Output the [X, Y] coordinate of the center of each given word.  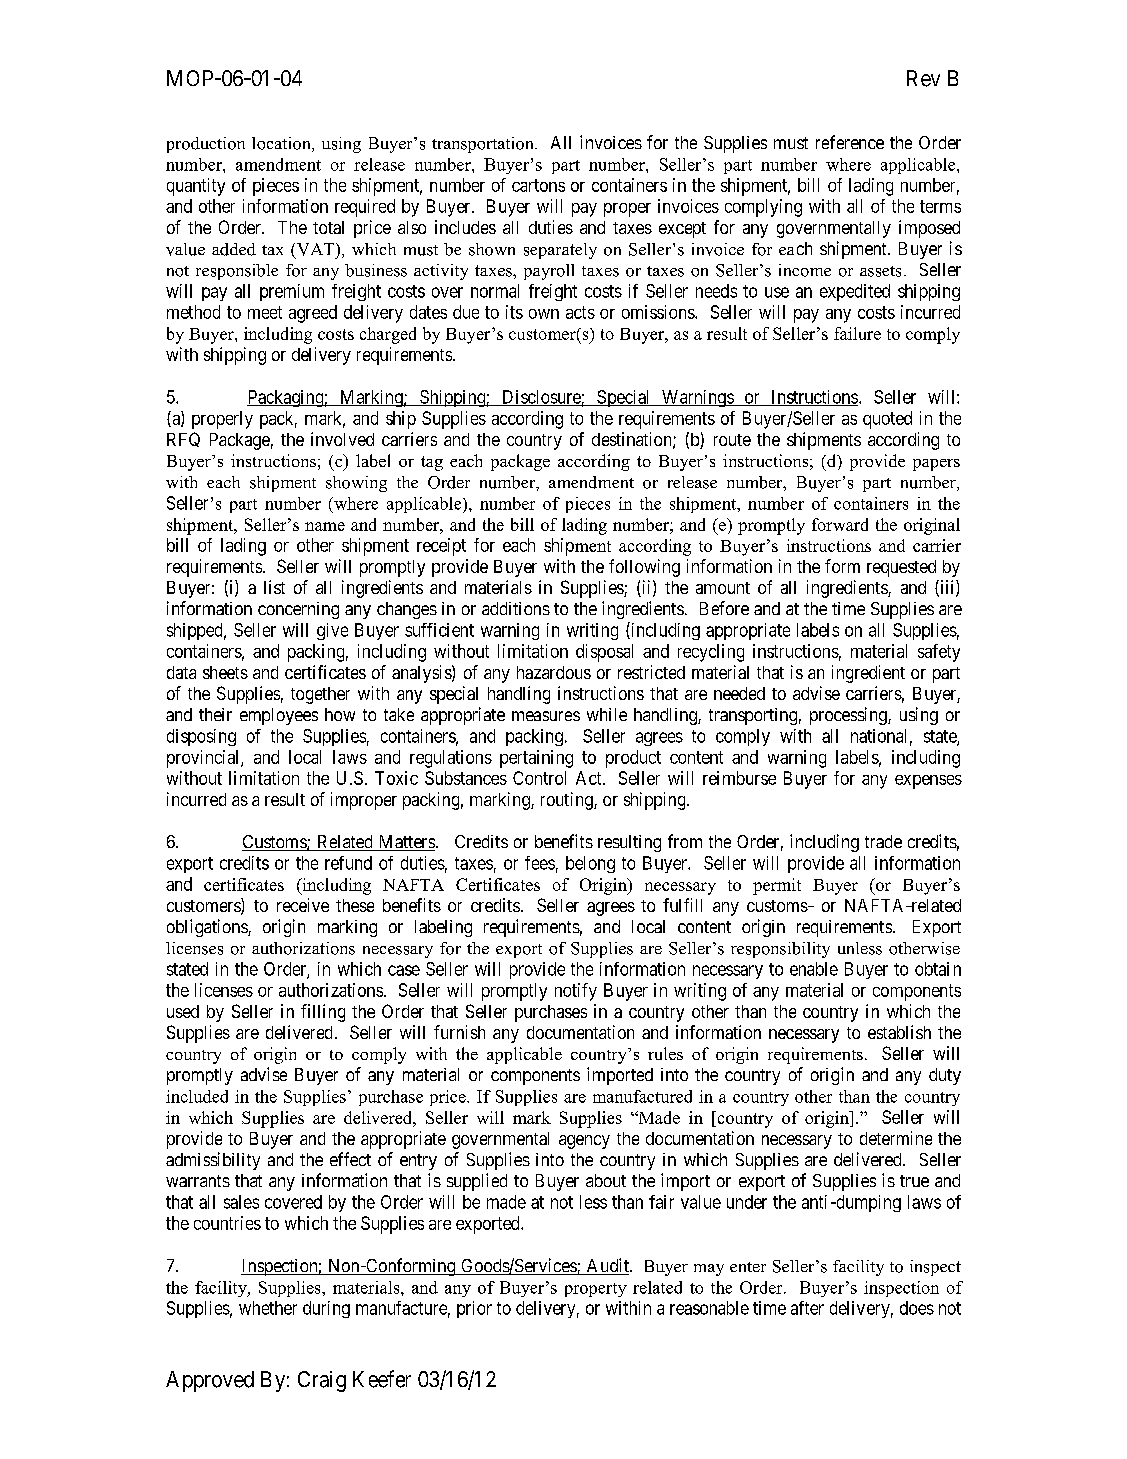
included [197, 1096]
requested [901, 568]
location [282, 144]
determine [896, 1138]
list [274, 587]
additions [516, 608]
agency [584, 1142]
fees [540, 863]
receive [303, 905]
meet [265, 312]
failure [857, 333]
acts [580, 312]
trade [883, 841]
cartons [538, 185]
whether [268, 1308]
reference [850, 142]
